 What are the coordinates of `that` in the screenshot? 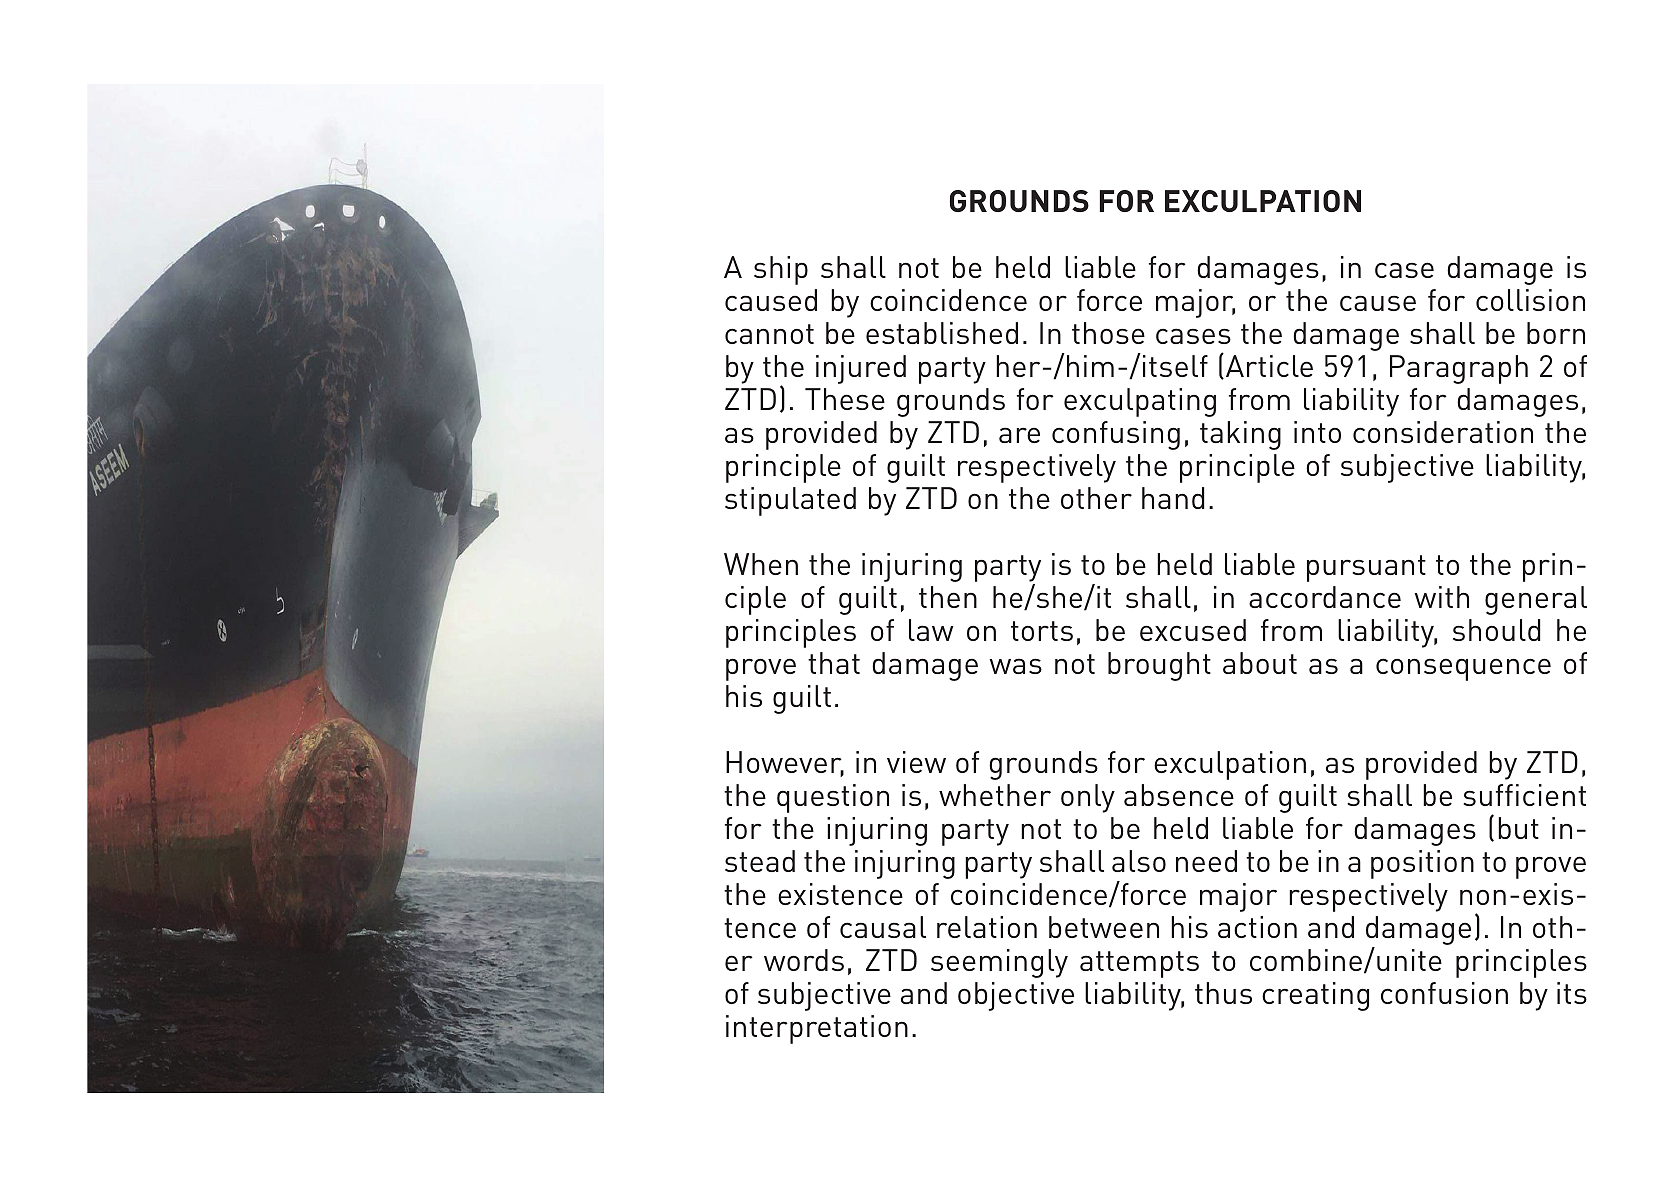 It's located at (834, 663).
